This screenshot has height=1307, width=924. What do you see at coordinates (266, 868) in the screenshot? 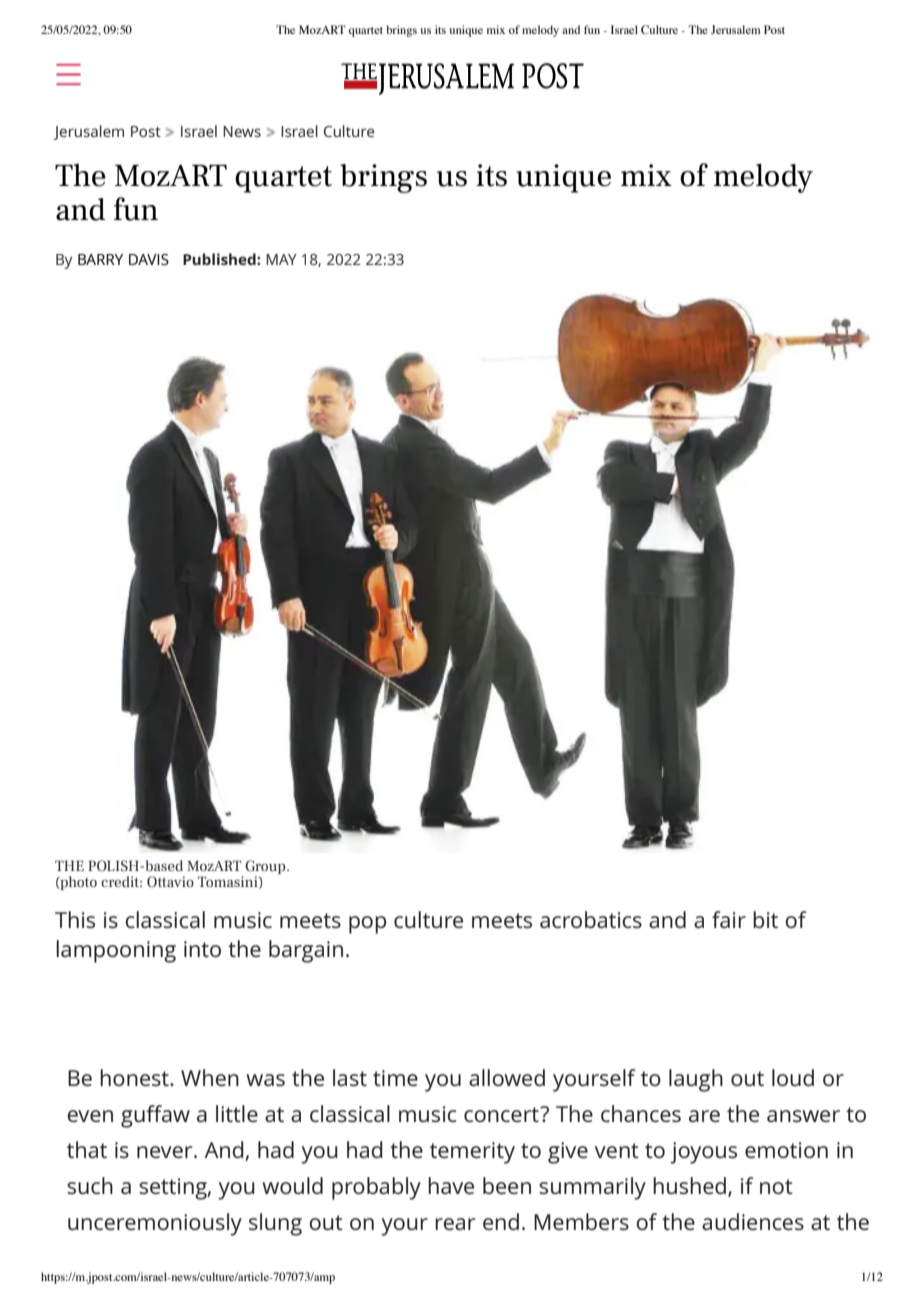
I see `Group` at bounding box center [266, 868].
